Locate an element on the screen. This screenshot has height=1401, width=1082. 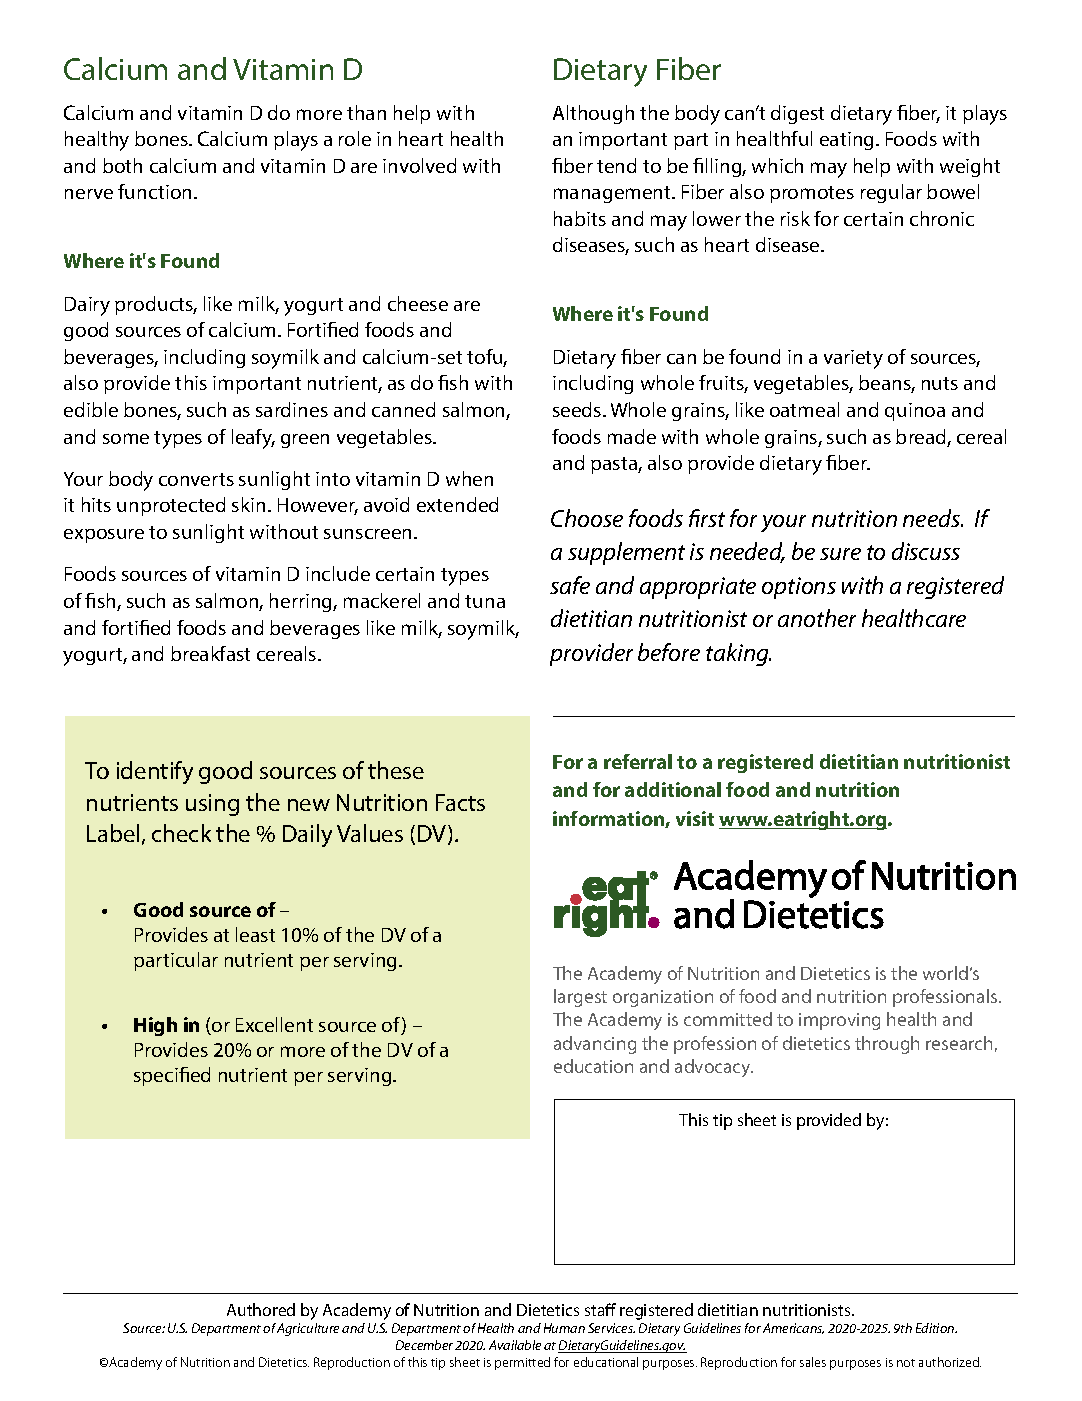
identify is located at coordinates (155, 772).
